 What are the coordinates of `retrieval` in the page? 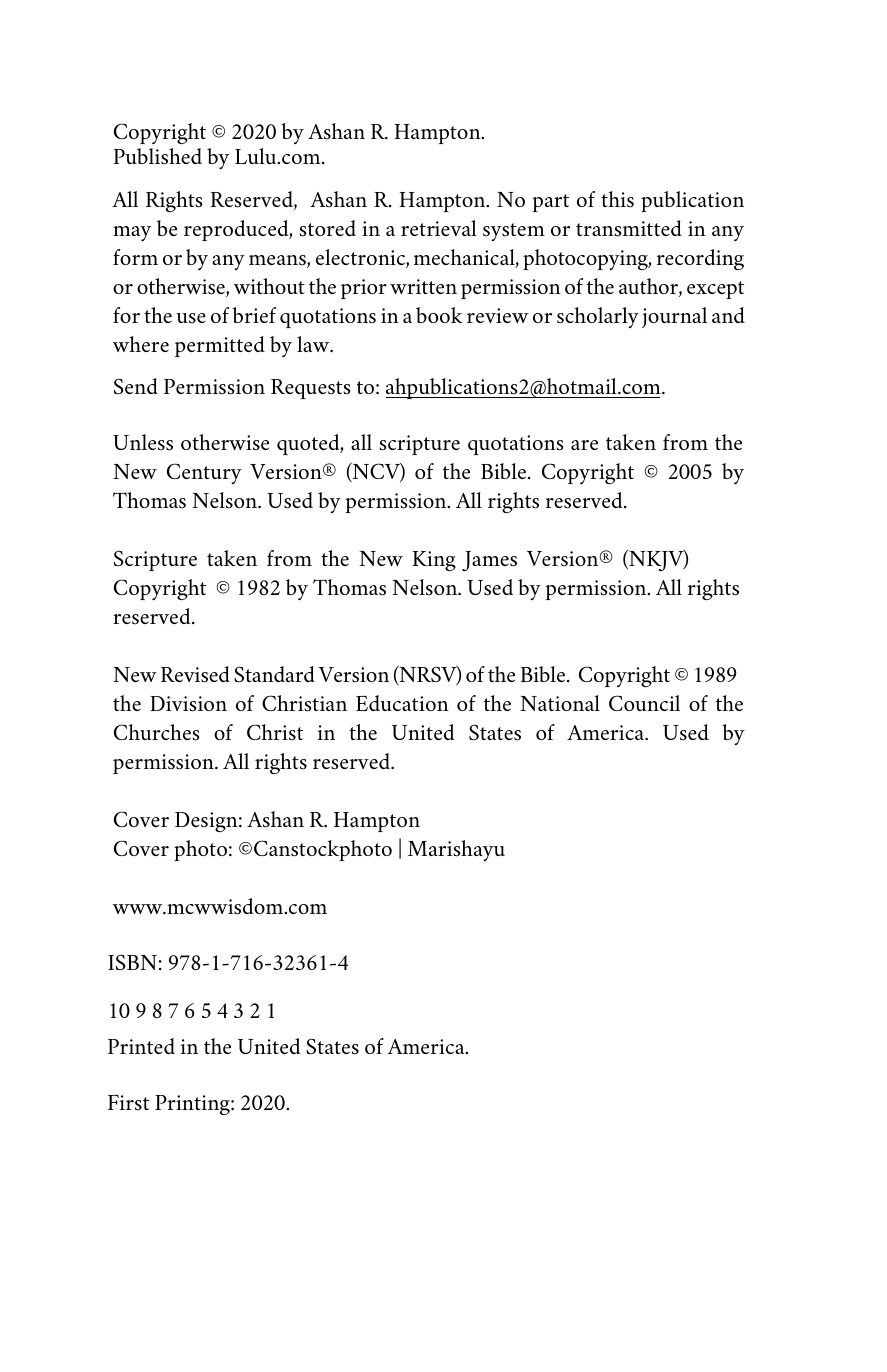 It's located at (439, 228).
